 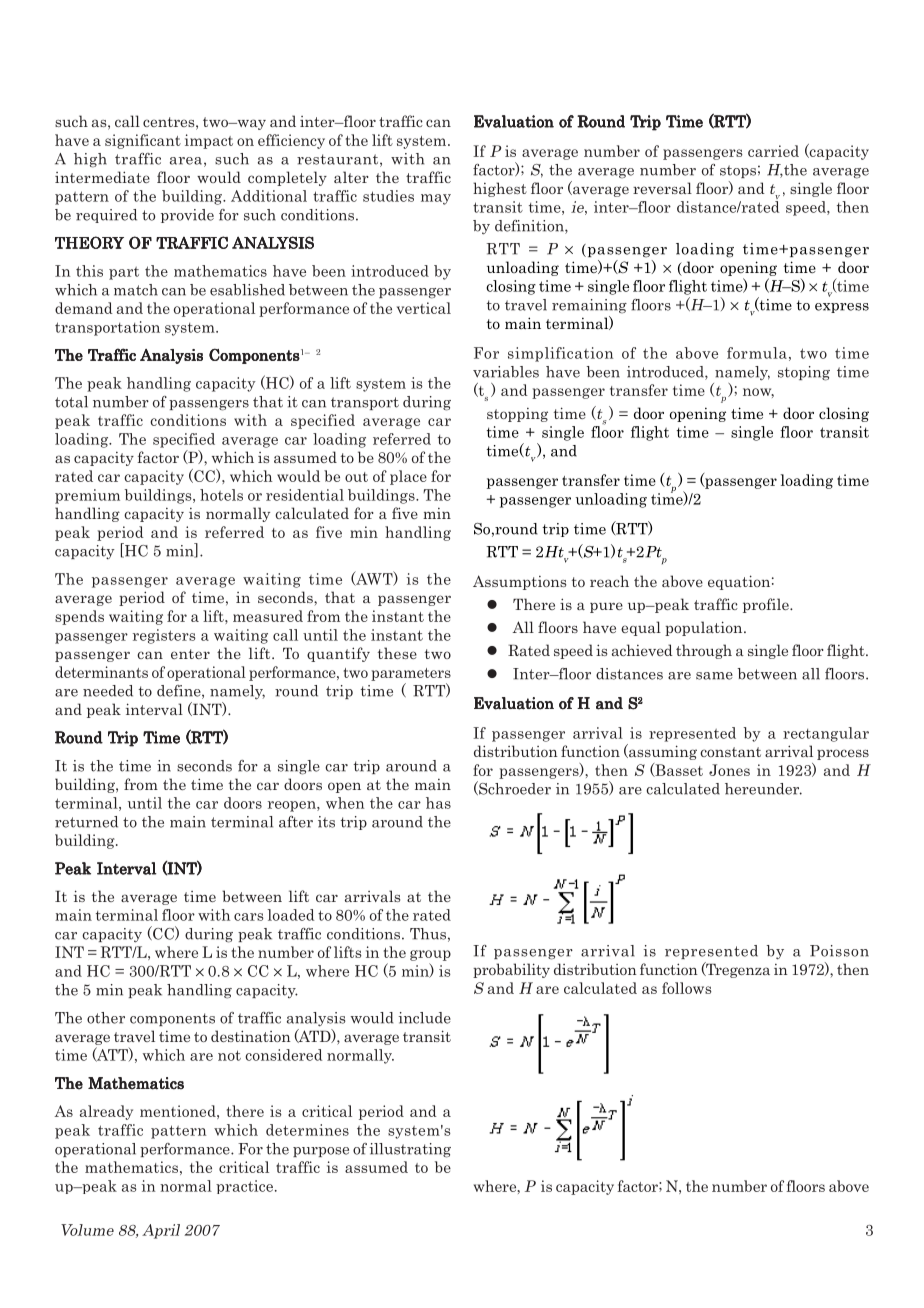 What do you see at coordinates (773, 151) in the screenshot?
I see `carried` at bounding box center [773, 151].
